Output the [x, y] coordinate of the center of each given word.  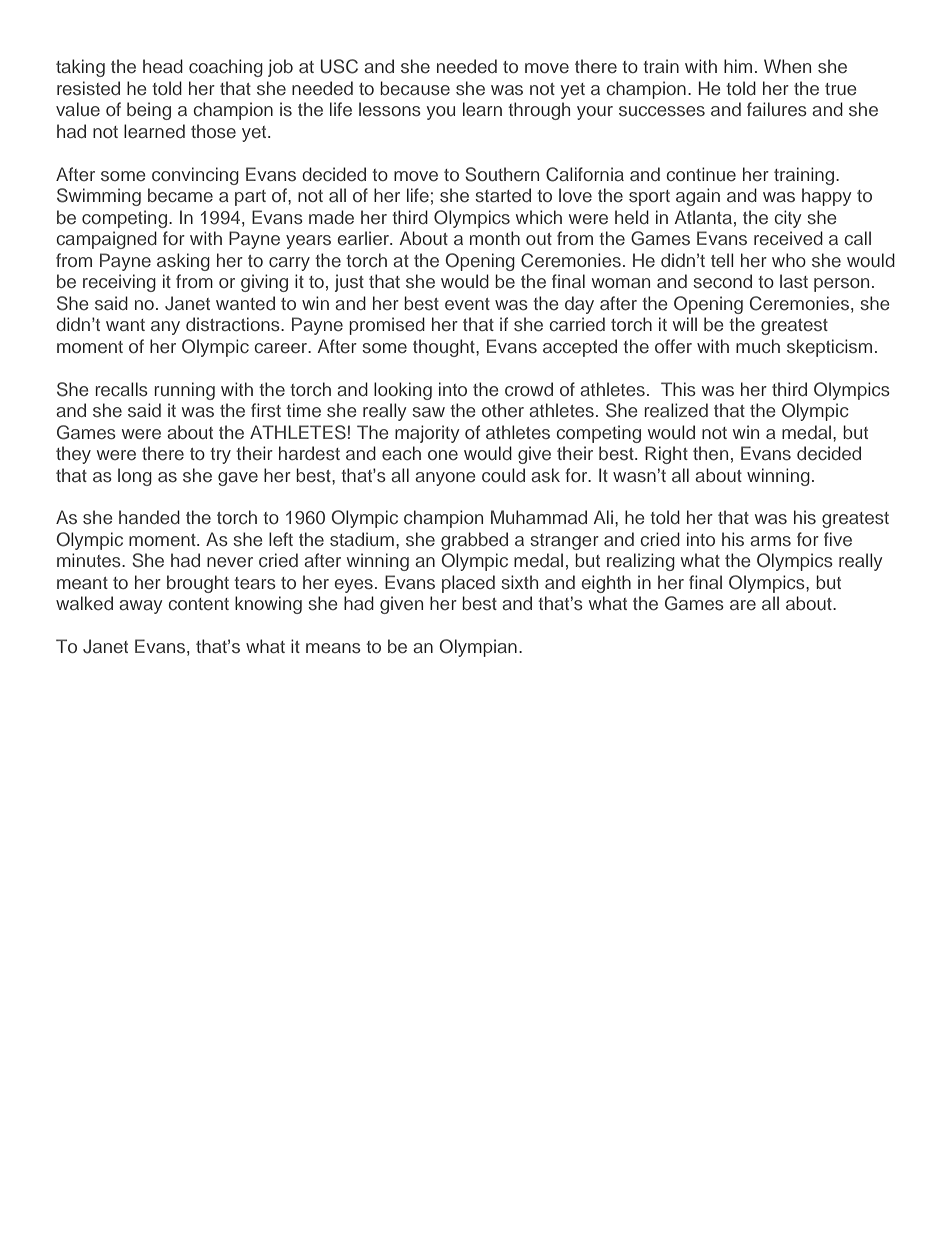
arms [770, 541]
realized [676, 410]
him [738, 66]
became [180, 195]
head [163, 66]
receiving [119, 283]
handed [149, 517]
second [722, 281]
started [503, 195]
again [698, 197]
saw [428, 412]
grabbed [474, 541]
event [467, 304]
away [140, 607]
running [184, 391]
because [415, 88]
